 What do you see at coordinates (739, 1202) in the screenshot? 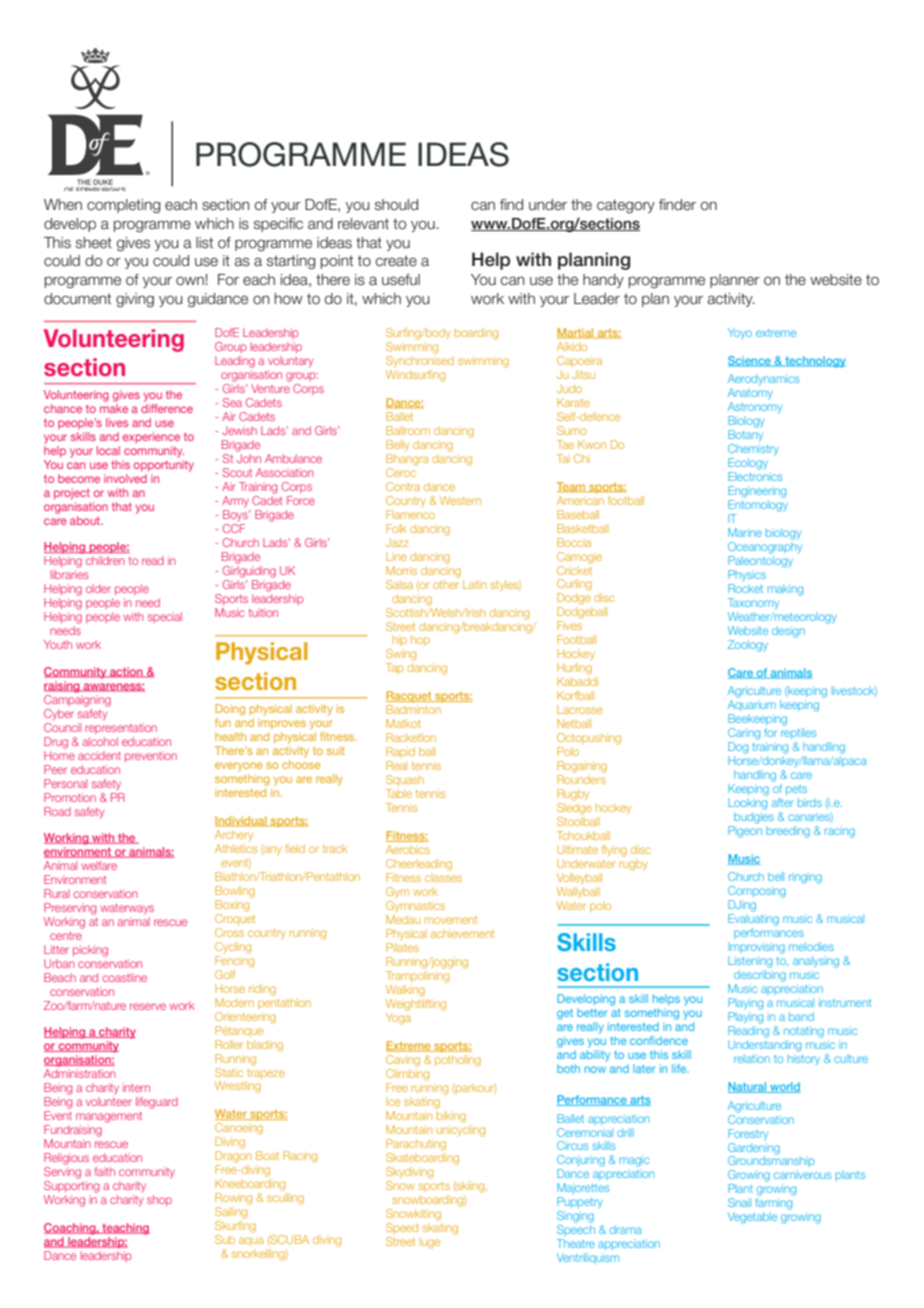
I see `Snail` at bounding box center [739, 1202].
